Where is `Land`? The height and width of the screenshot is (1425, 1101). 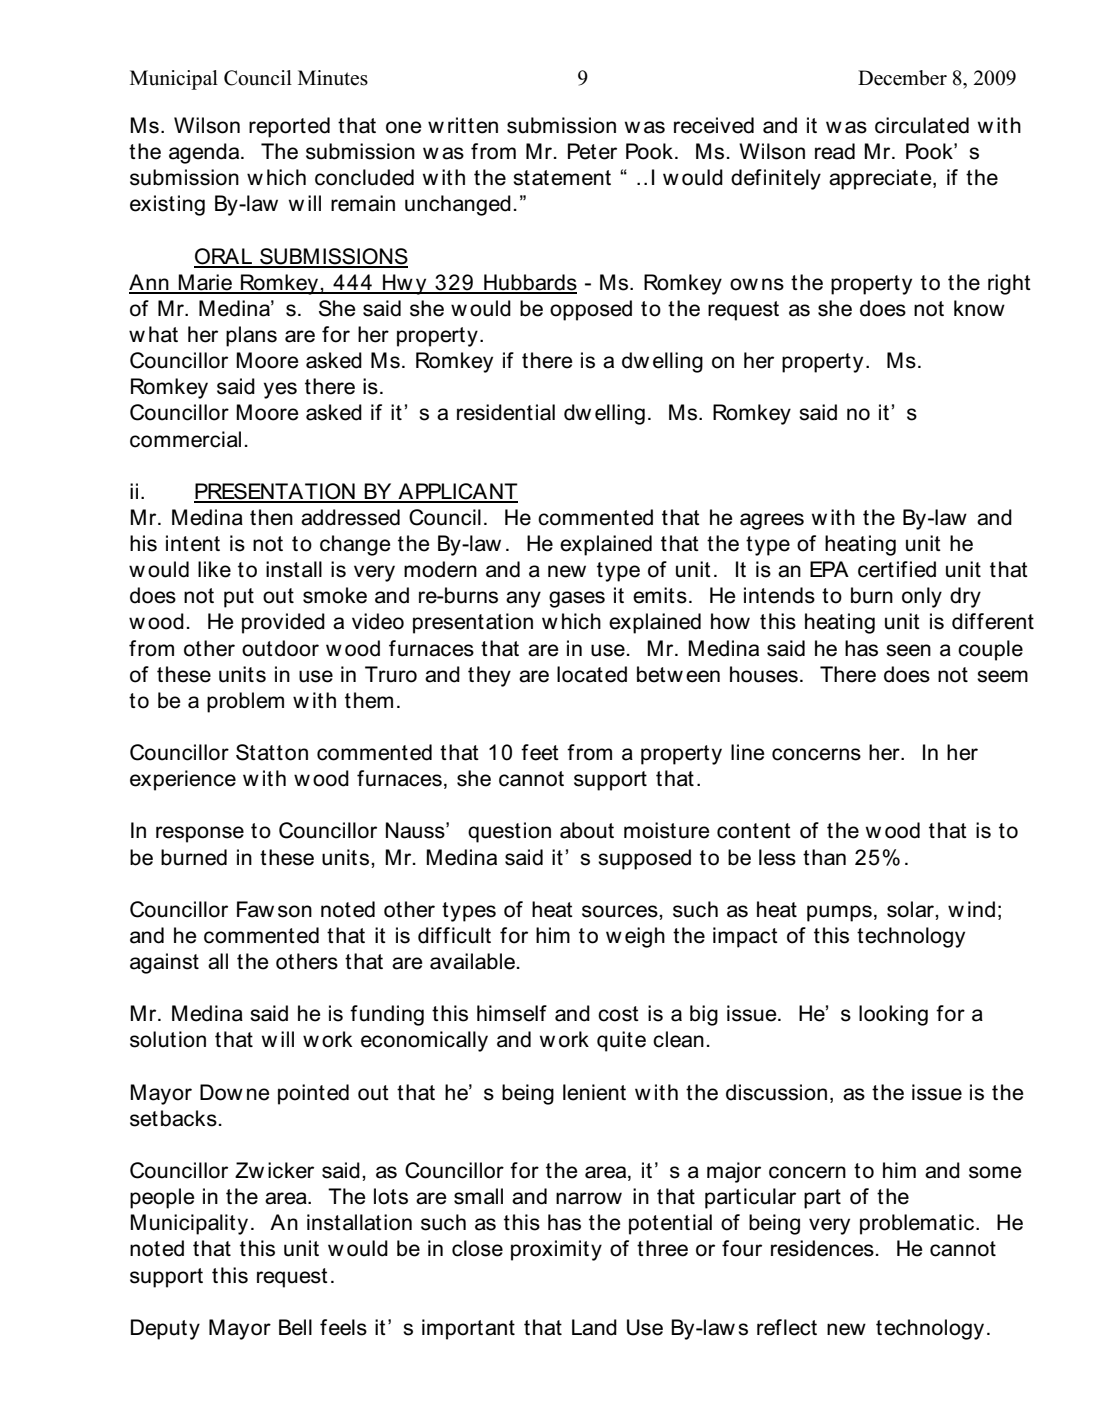
Land is located at coordinates (594, 1327).
